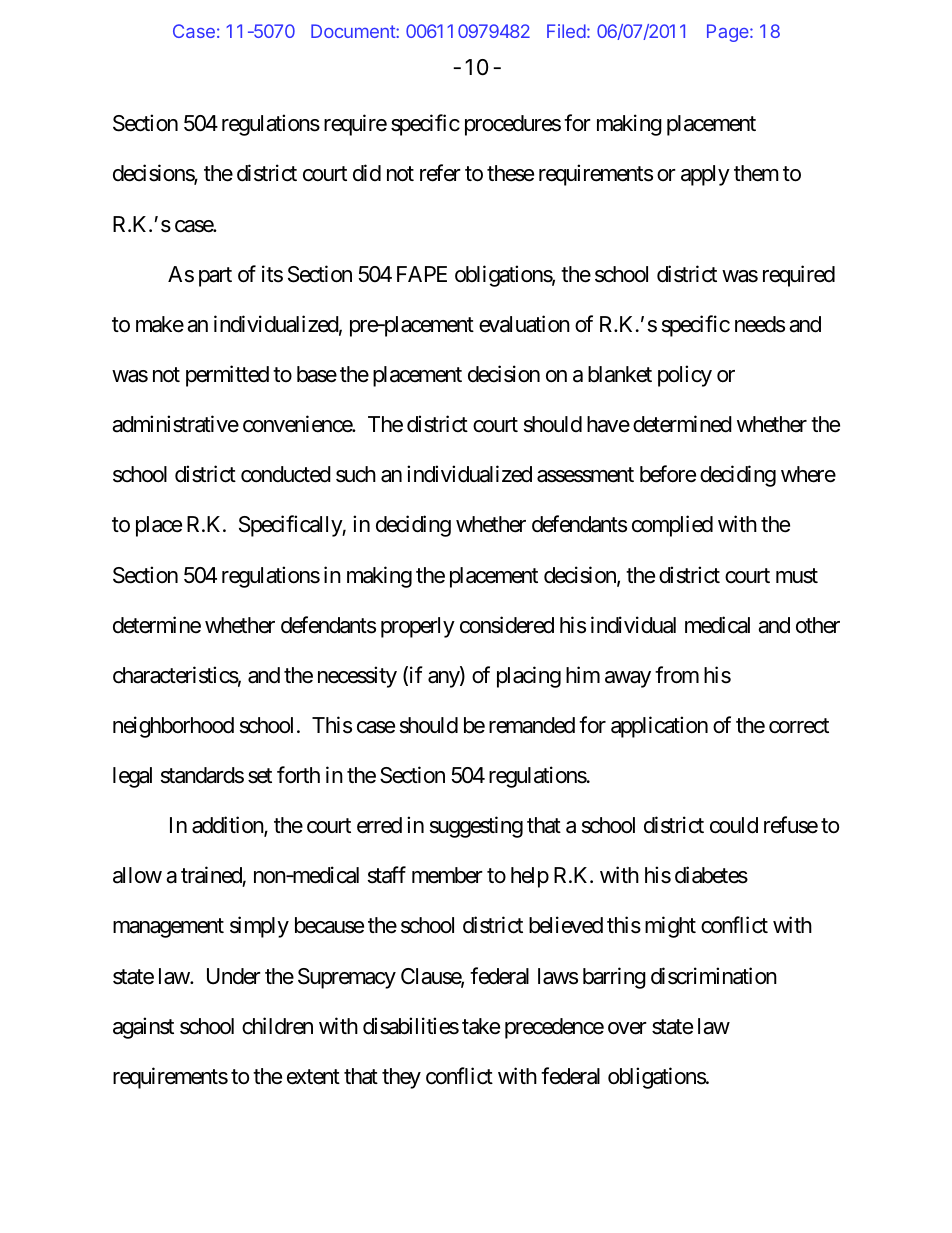 This image has height=1233, width=952. What do you see at coordinates (729, 33) in the image?
I see `Page` at bounding box center [729, 33].
